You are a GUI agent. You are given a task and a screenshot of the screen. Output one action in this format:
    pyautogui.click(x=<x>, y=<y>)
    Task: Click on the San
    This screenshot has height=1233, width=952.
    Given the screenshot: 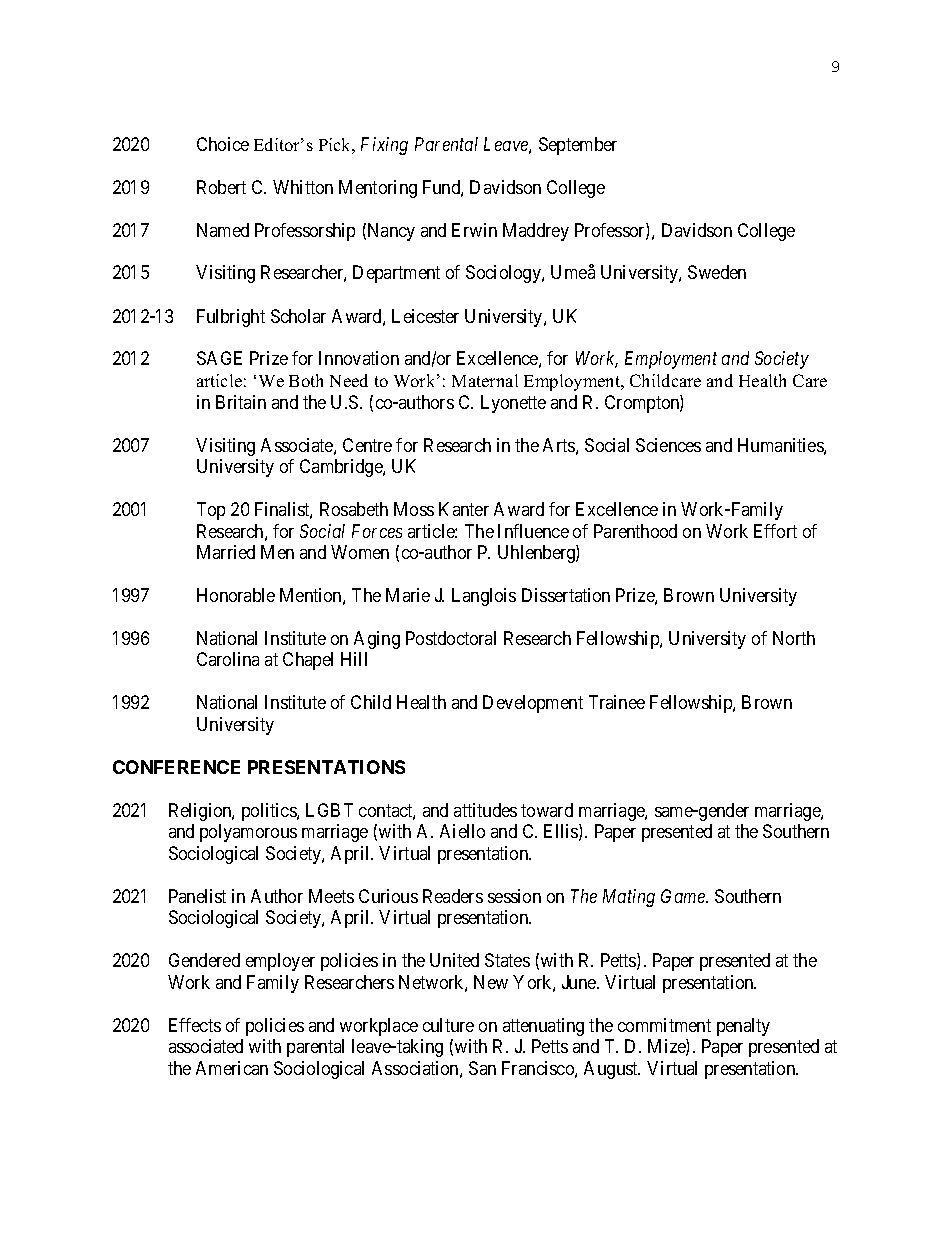 What is the action you would take?
    pyautogui.click(x=482, y=1068)
